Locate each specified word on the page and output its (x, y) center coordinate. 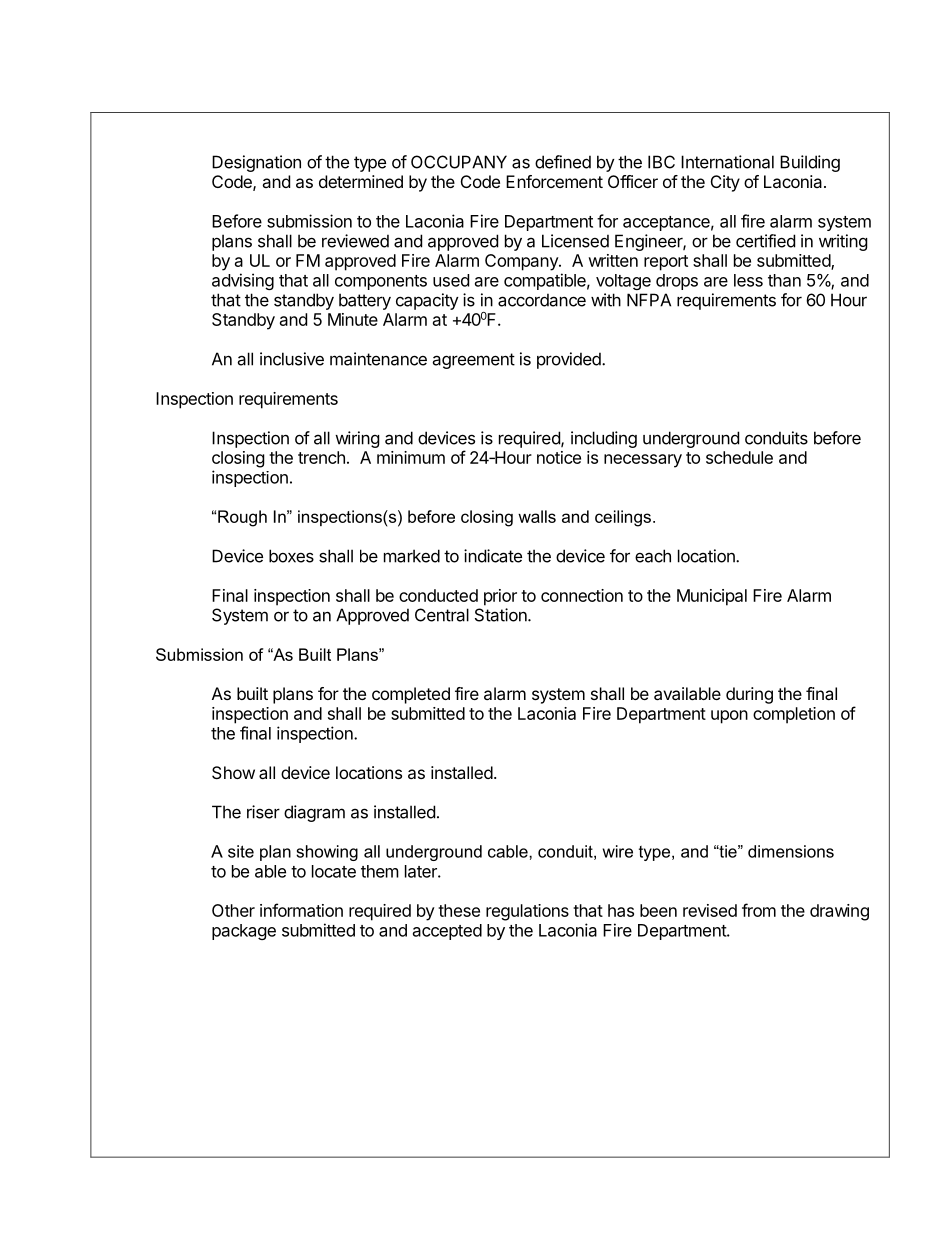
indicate (493, 556)
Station (502, 615)
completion (794, 715)
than (784, 280)
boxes (291, 556)
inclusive (292, 359)
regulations (527, 912)
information (301, 910)
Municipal (712, 597)
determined (361, 181)
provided (570, 360)
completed (411, 695)
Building (810, 163)
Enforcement (554, 181)
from (759, 910)
